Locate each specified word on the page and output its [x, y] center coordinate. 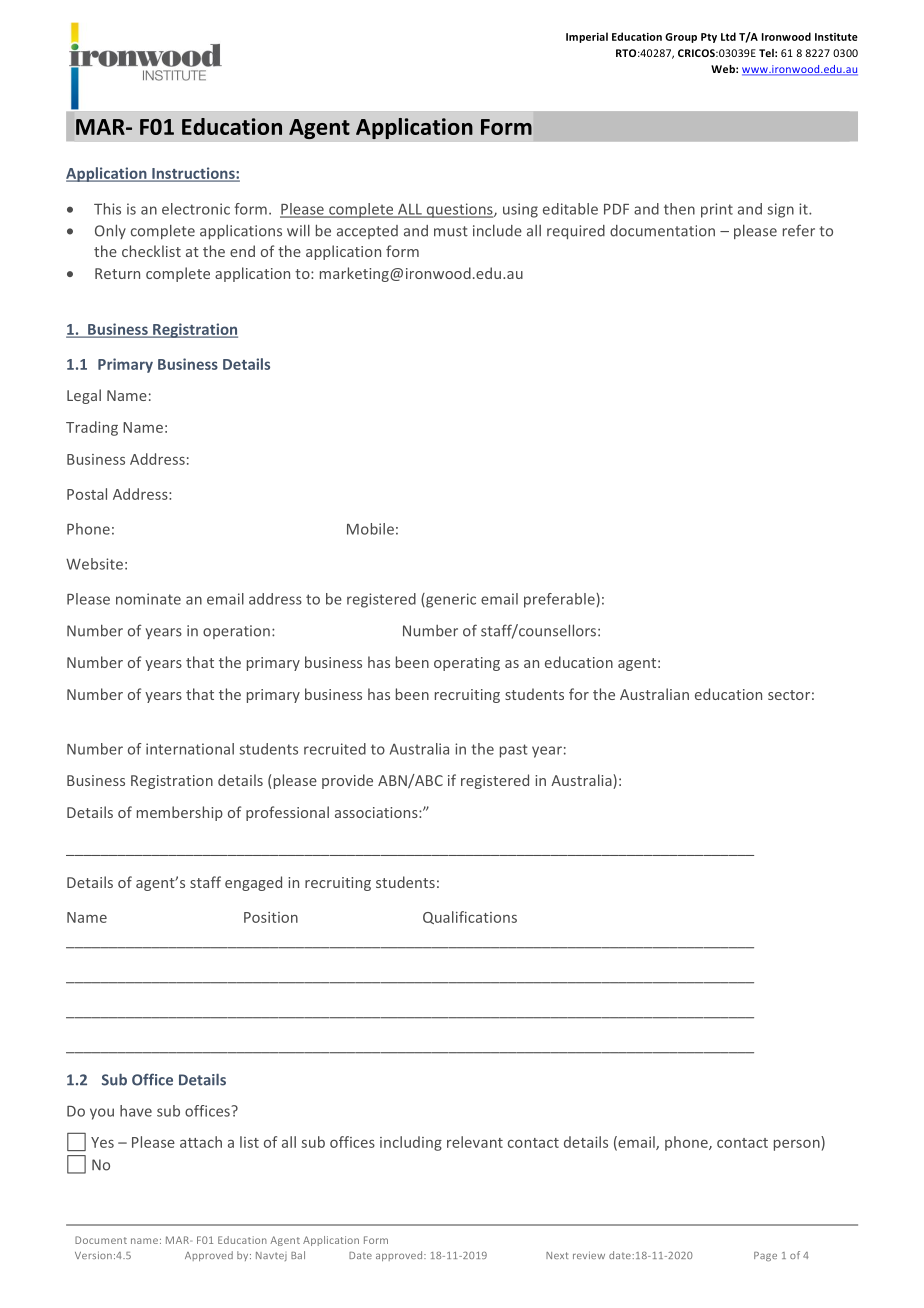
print [717, 210]
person [797, 1145]
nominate [148, 599]
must [451, 231]
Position [271, 917]
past [514, 751]
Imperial [587, 37]
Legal [84, 396]
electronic [196, 209]
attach [201, 1142]
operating [467, 664]
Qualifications [470, 917]
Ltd [728, 36]
